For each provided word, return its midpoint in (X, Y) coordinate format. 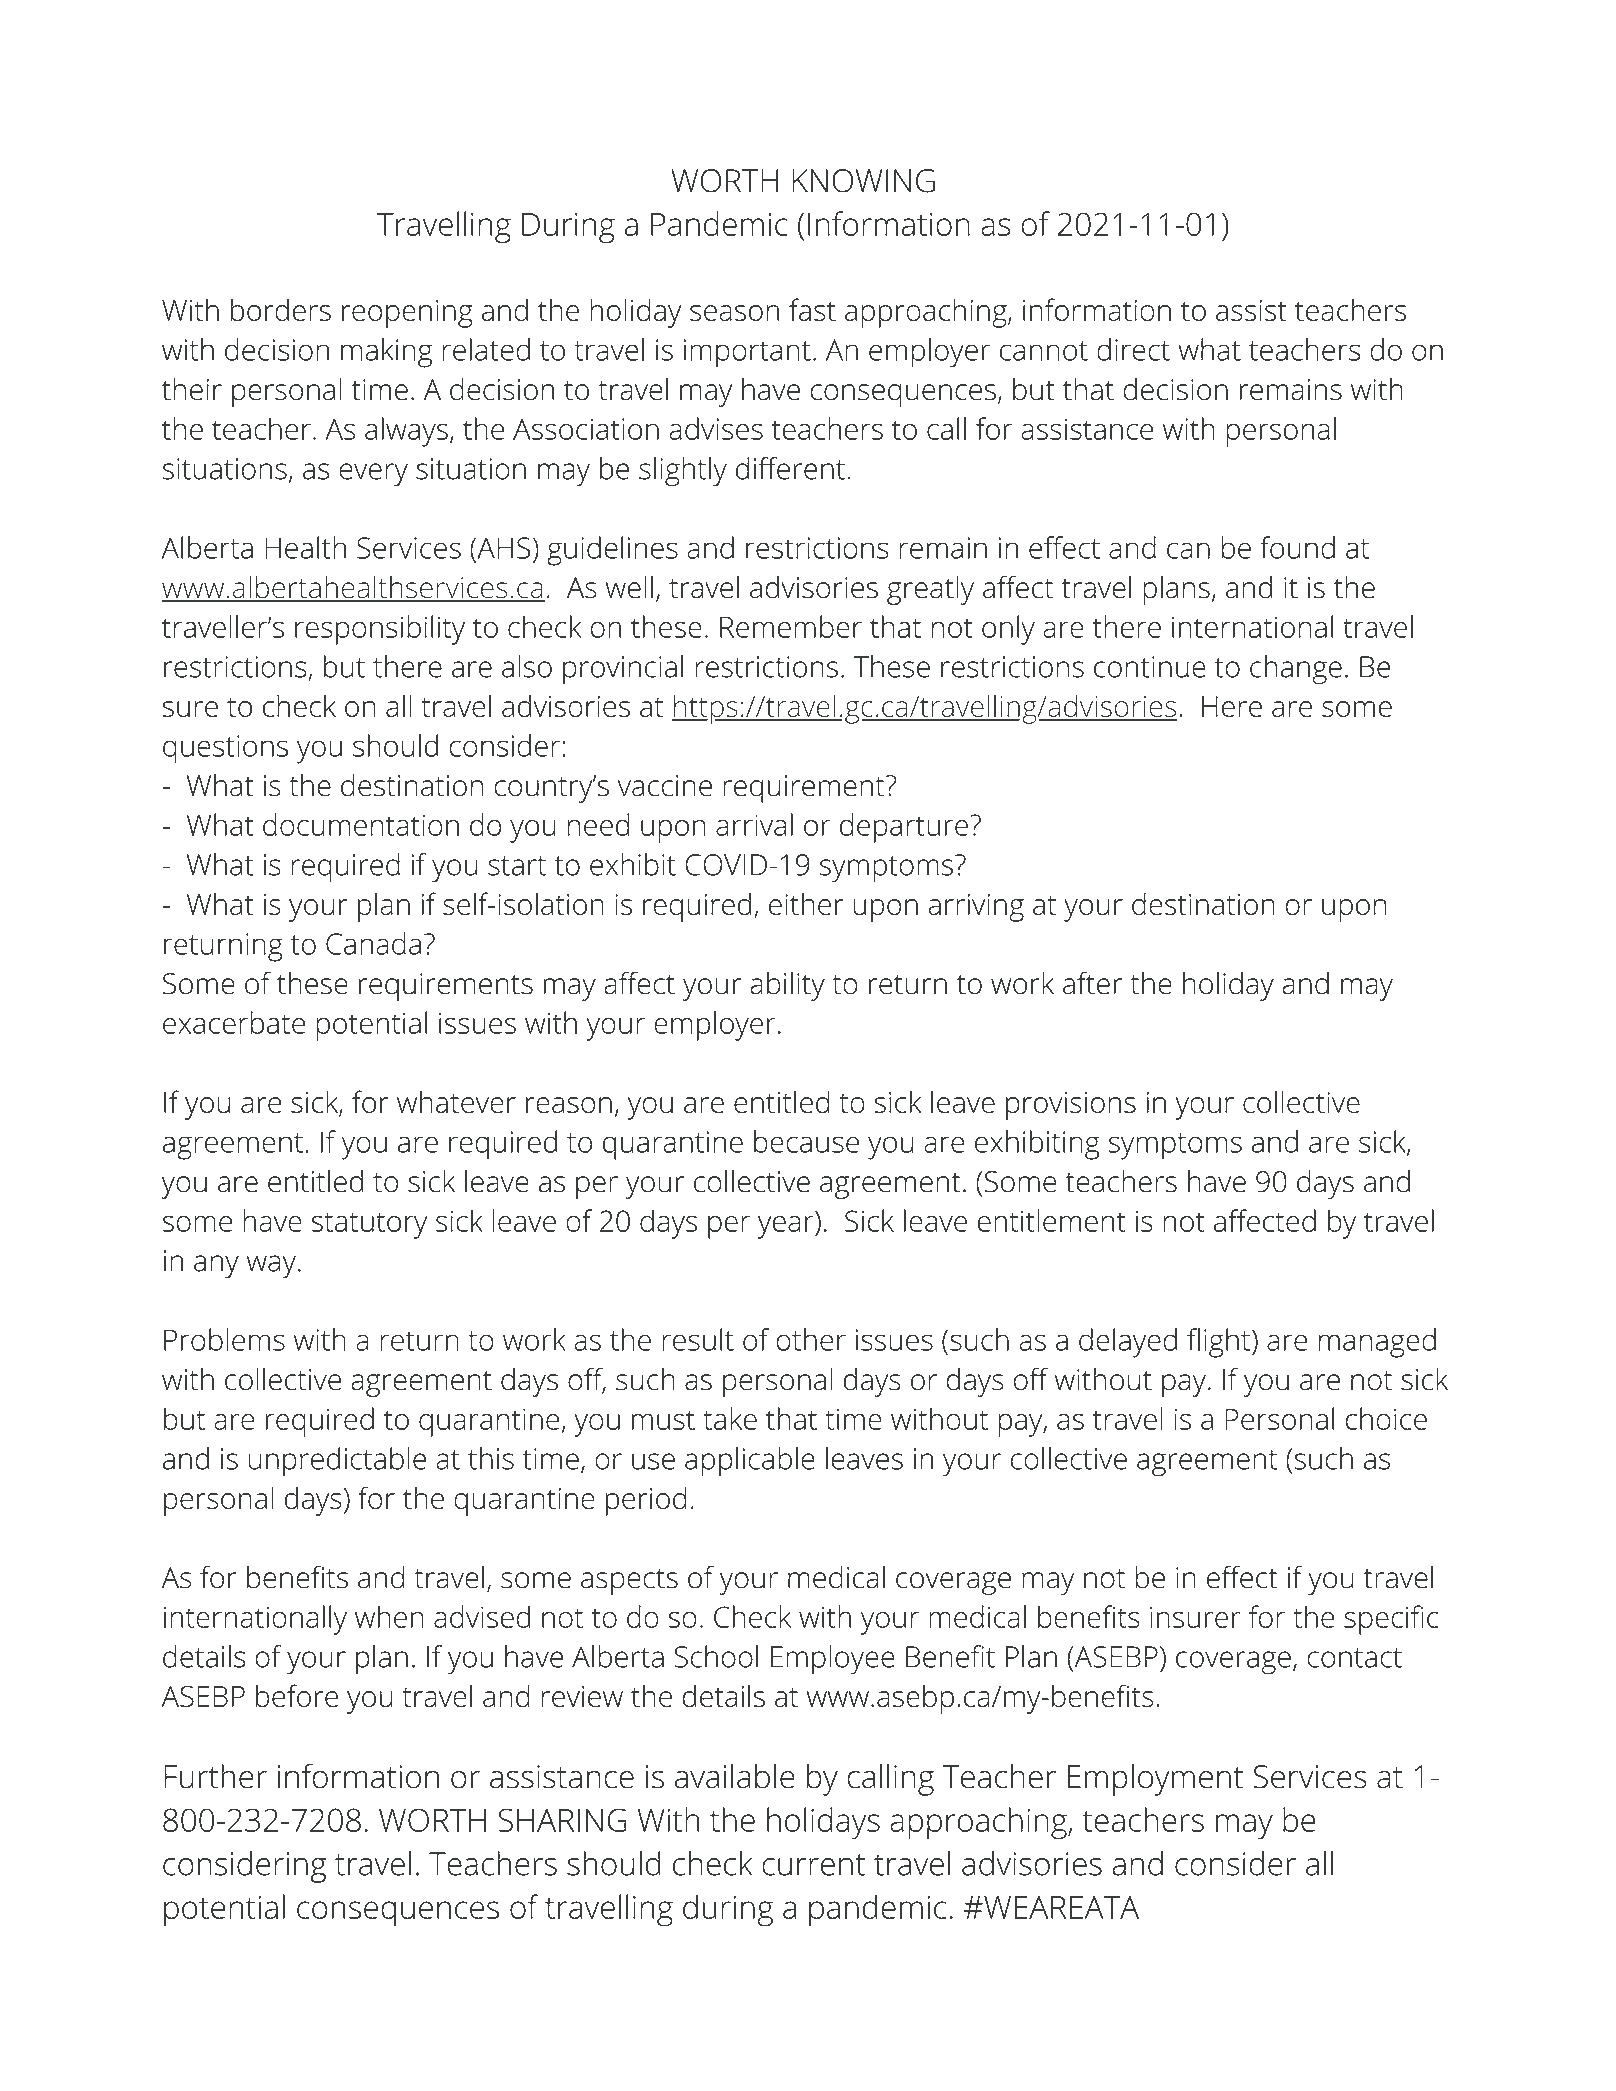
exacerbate (234, 1022)
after (1092, 983)
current (813, 1865)
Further (215, 1776)
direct (1133, 349)
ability (787, 986)
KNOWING (863, 181)
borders (281, 309)
